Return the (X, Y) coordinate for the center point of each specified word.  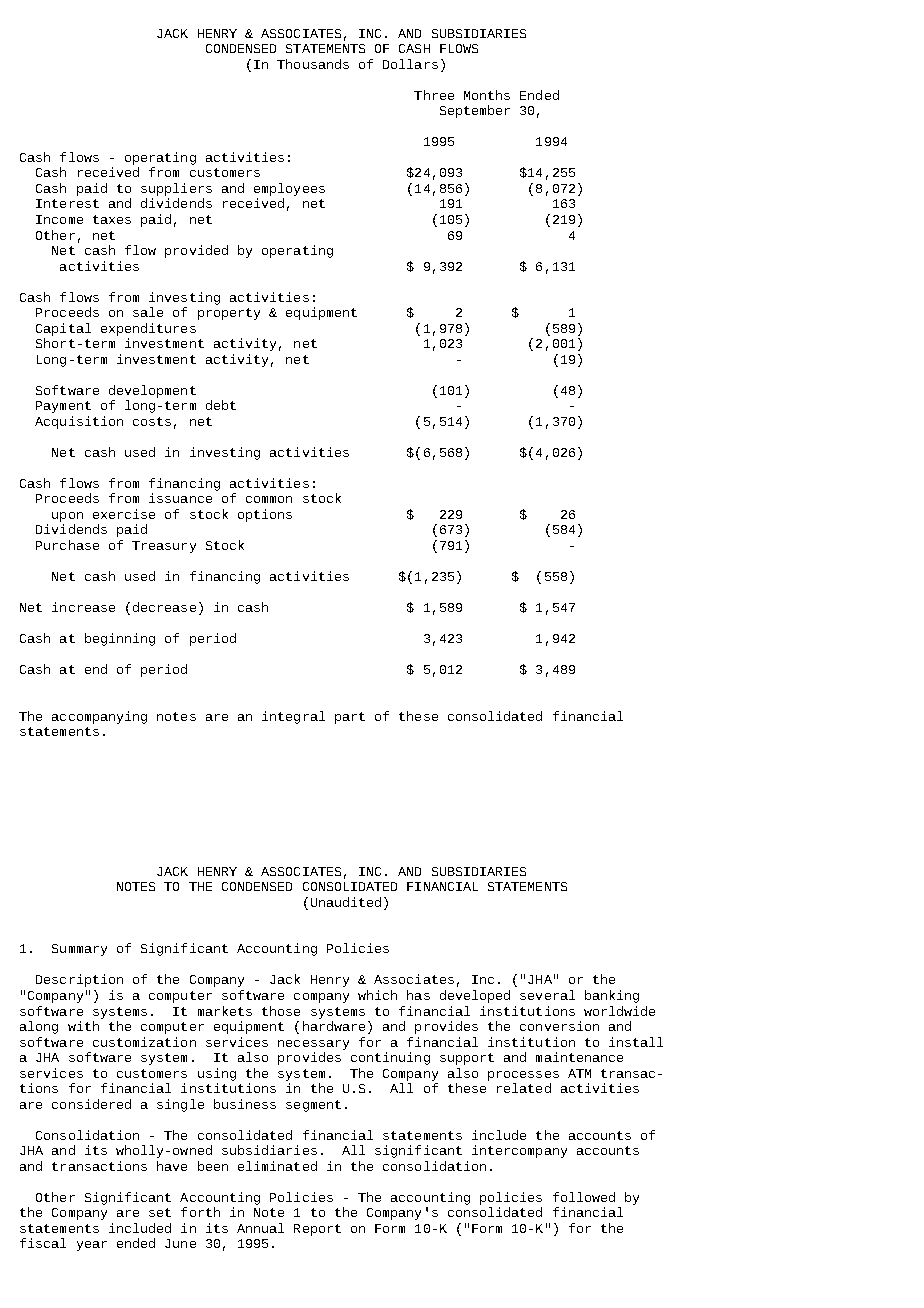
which (377, 995)
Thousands (313, 64)
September (475, 111)
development (152, 391)
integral (293, 717)
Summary (79, 950)
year (92, 1246)
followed (584, 1197)
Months (487, 95)
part (350, 718)
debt (221, 405)
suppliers (176, 189)
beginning (120, 639)
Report (317, 1230)
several (547, 995)
